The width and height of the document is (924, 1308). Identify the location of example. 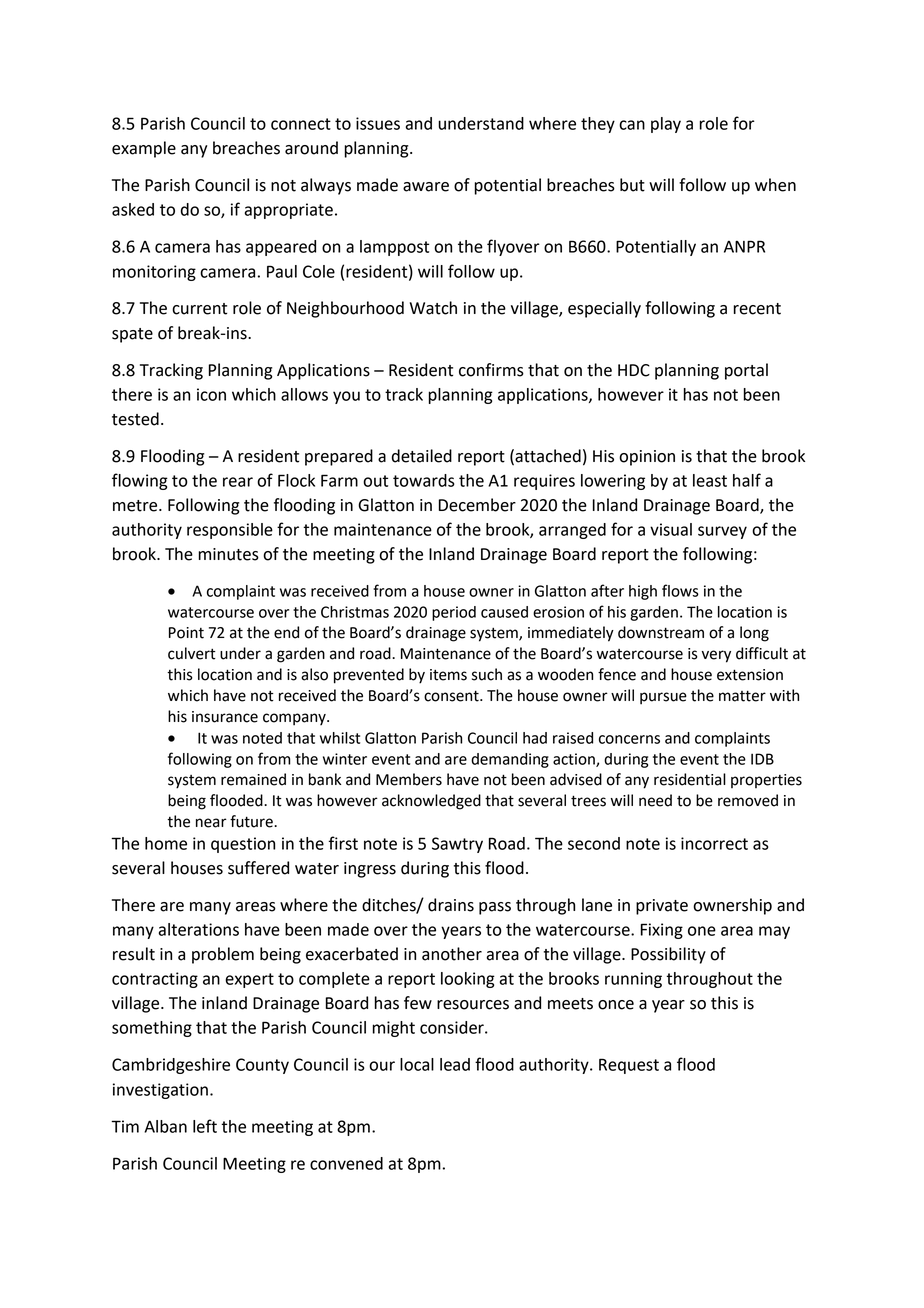
(144, 149).
